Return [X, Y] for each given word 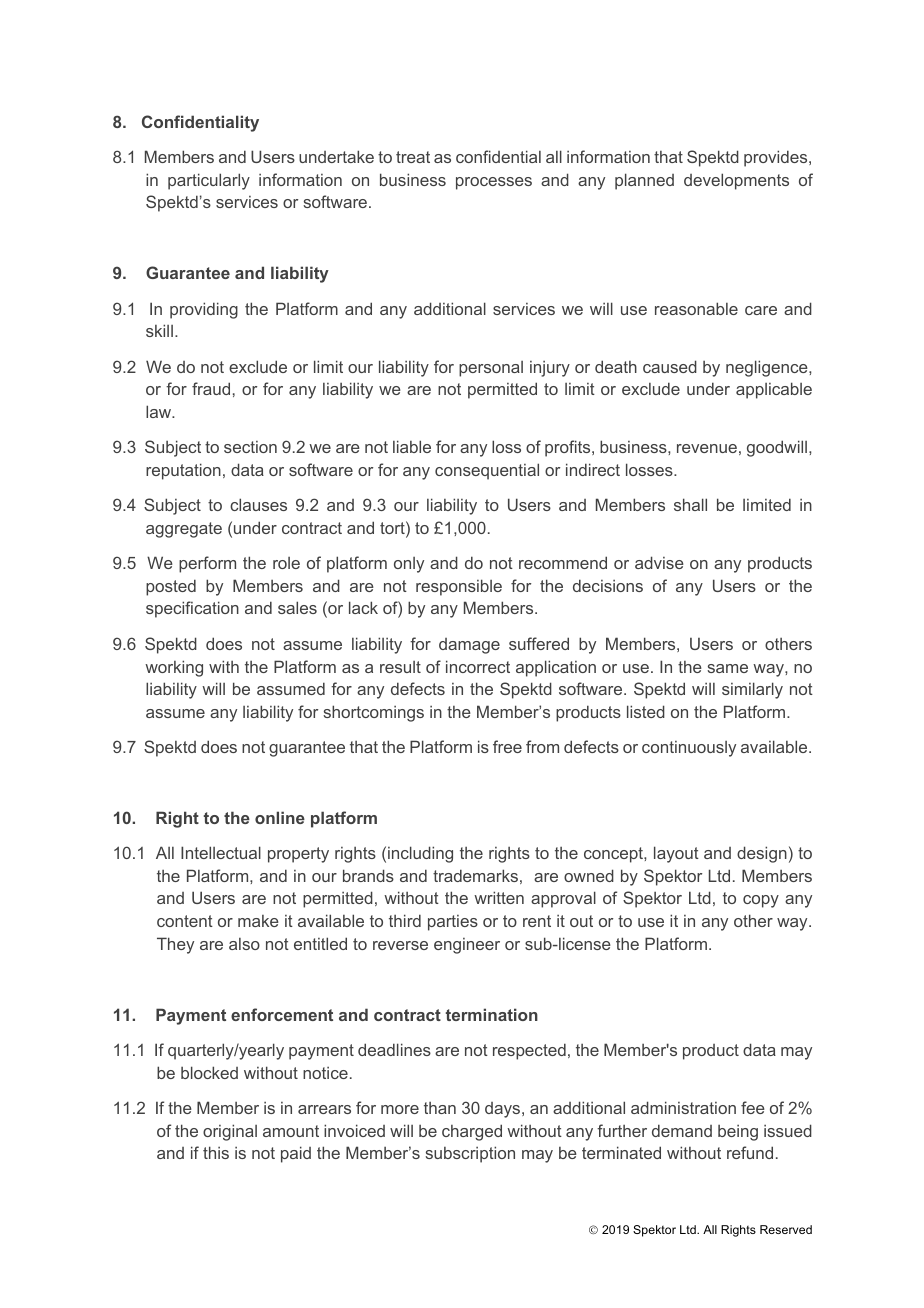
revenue [707, 448]
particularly [209, 181]
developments [736, 181]
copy [761, 901]
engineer [467, 946]
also [244, 944]
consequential [487, 471]
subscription [470, 1154]
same [727, 668]
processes [494, 183]
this [216, 1152]
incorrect [478, 666]
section [250, 447]
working [174, 668]
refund [750, 1152]
